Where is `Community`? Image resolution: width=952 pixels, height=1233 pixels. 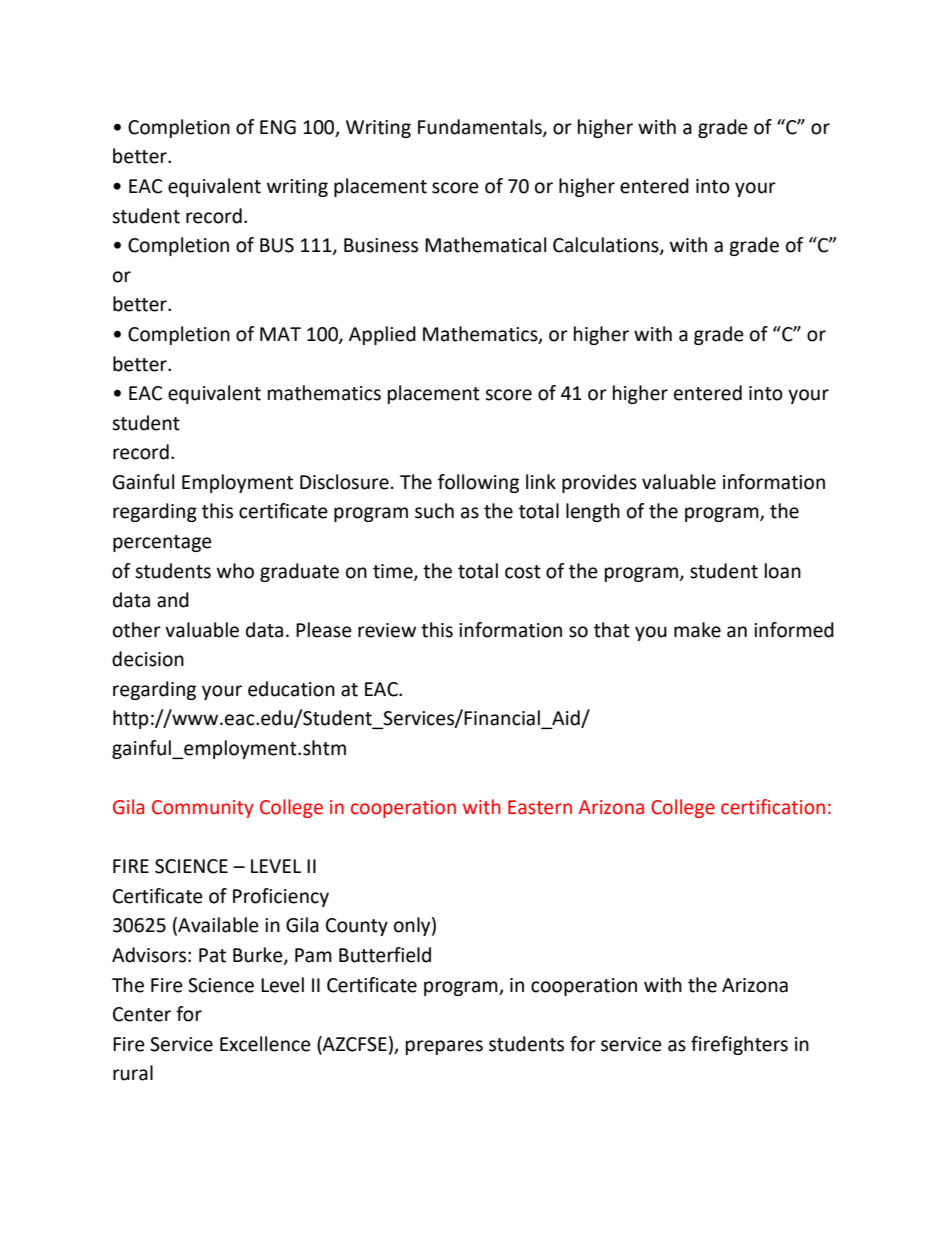
Community is located at coordinates (203, 809).
